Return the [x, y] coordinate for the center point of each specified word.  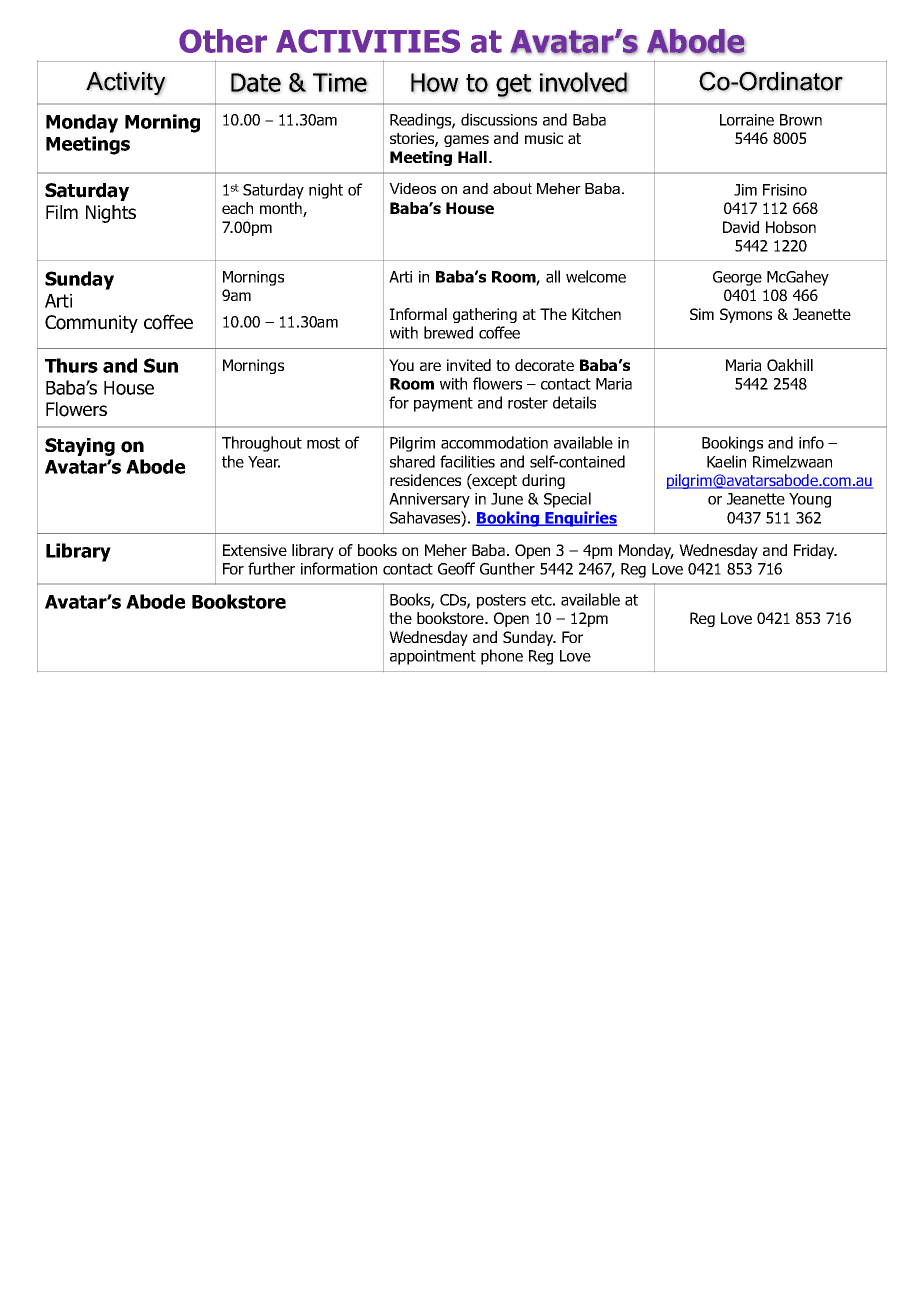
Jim [745, 190]
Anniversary [429, 500]
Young [810, 500]
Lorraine [747, 120]
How [434, 82]
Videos [412, 188]
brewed [448, 332]
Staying [80, 447]
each [237, 208]
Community [91, 324]
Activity [125, 83]
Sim [702, 314]
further [271, 568]
